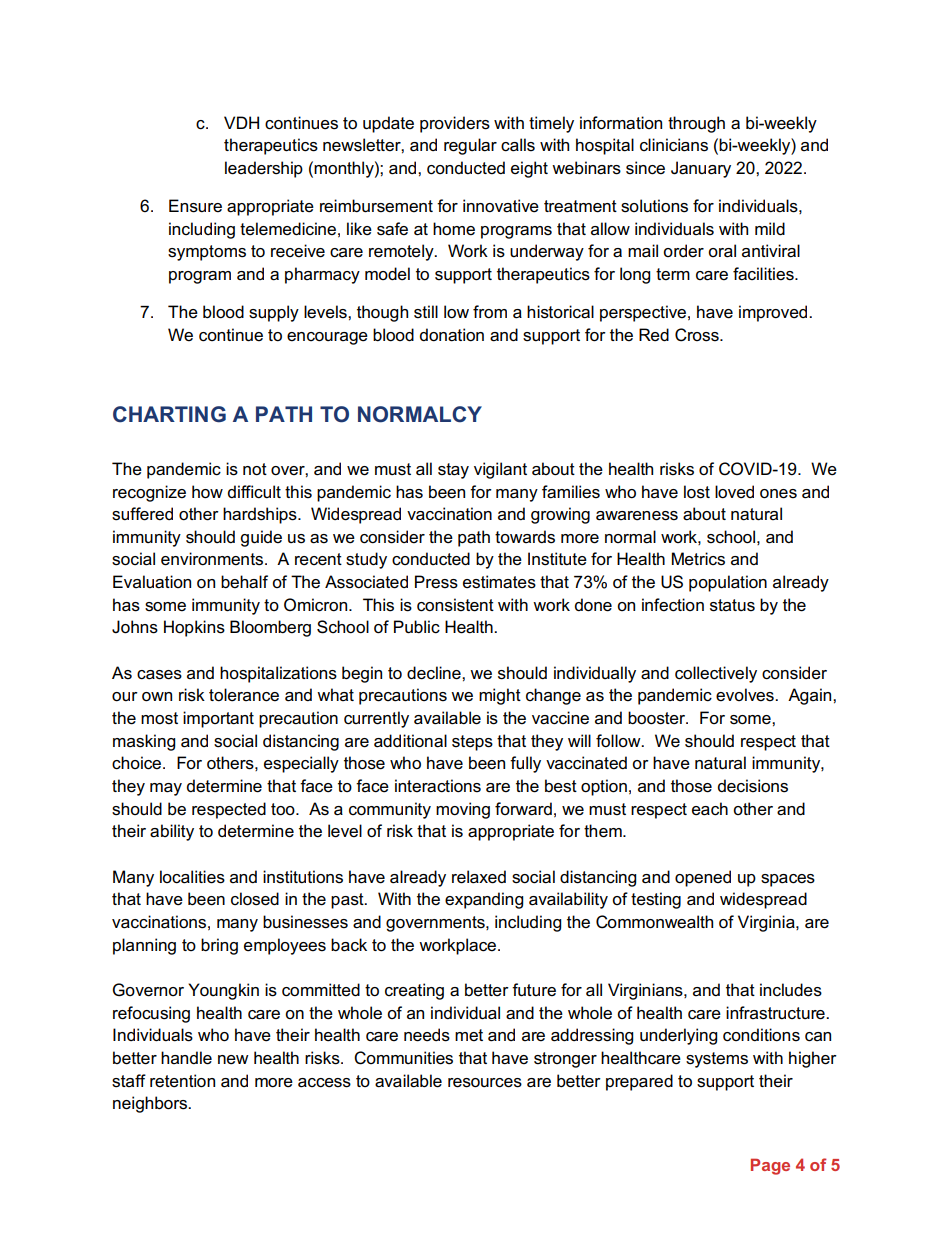 The image size is (952, 1233). What do you see at coordinates (734, 492) in the page?
I see `loved` at bounding box center [734, 492].
